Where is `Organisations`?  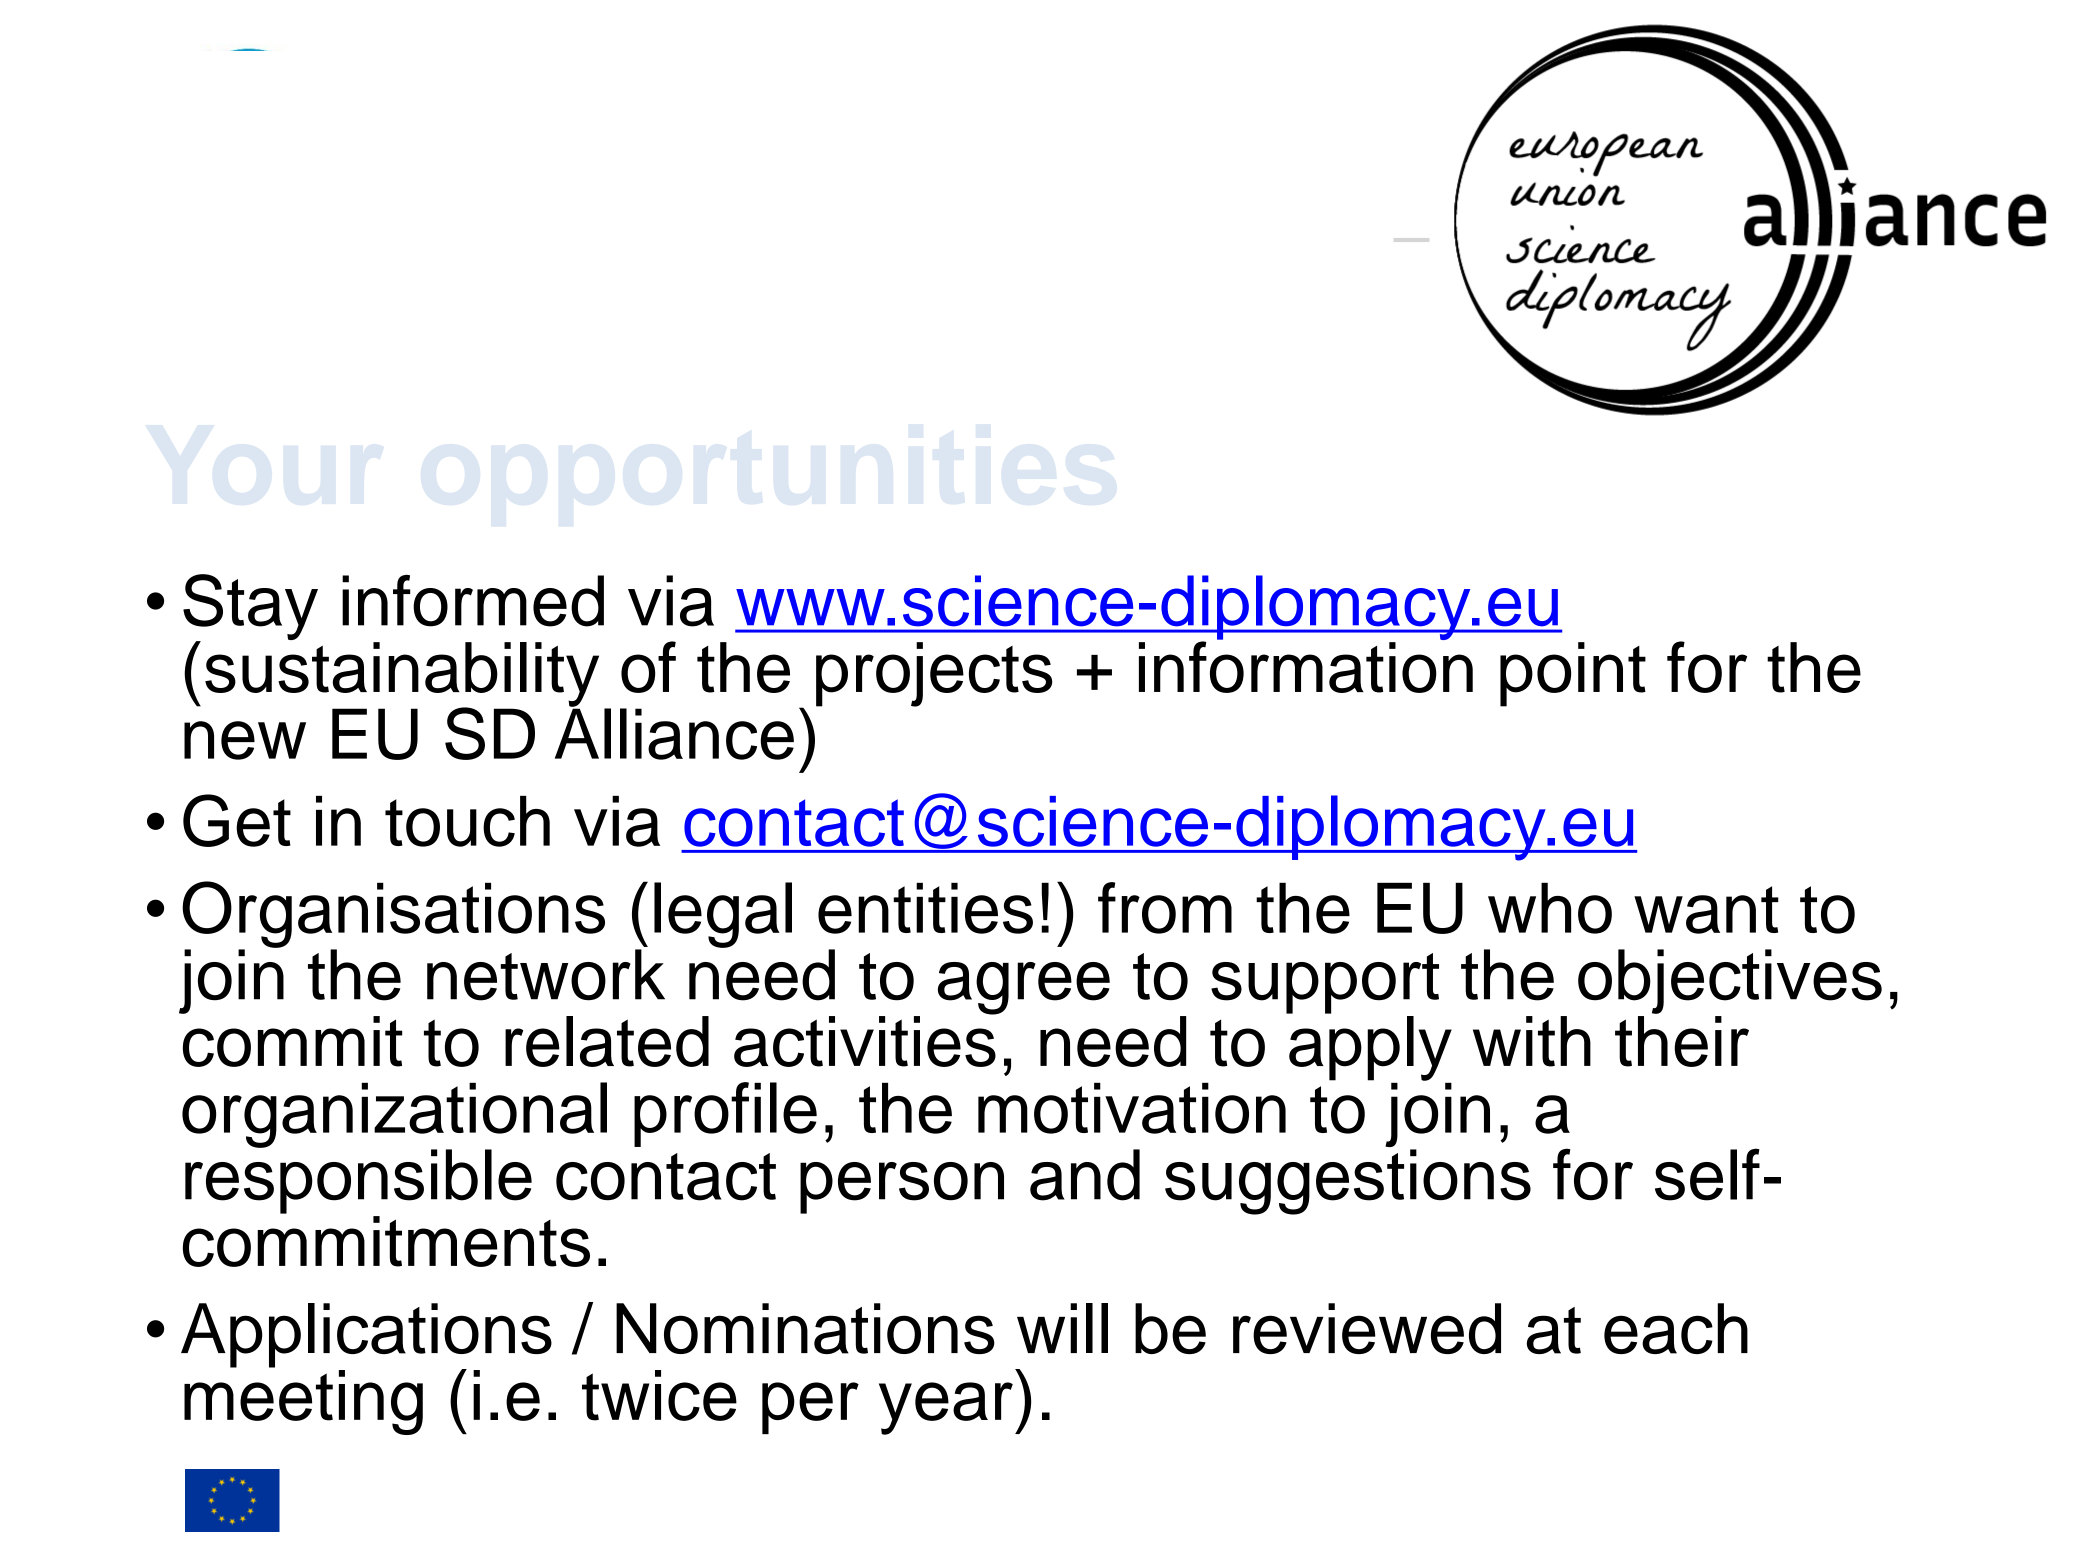
Organisations is located at coordinates (393, 915).
